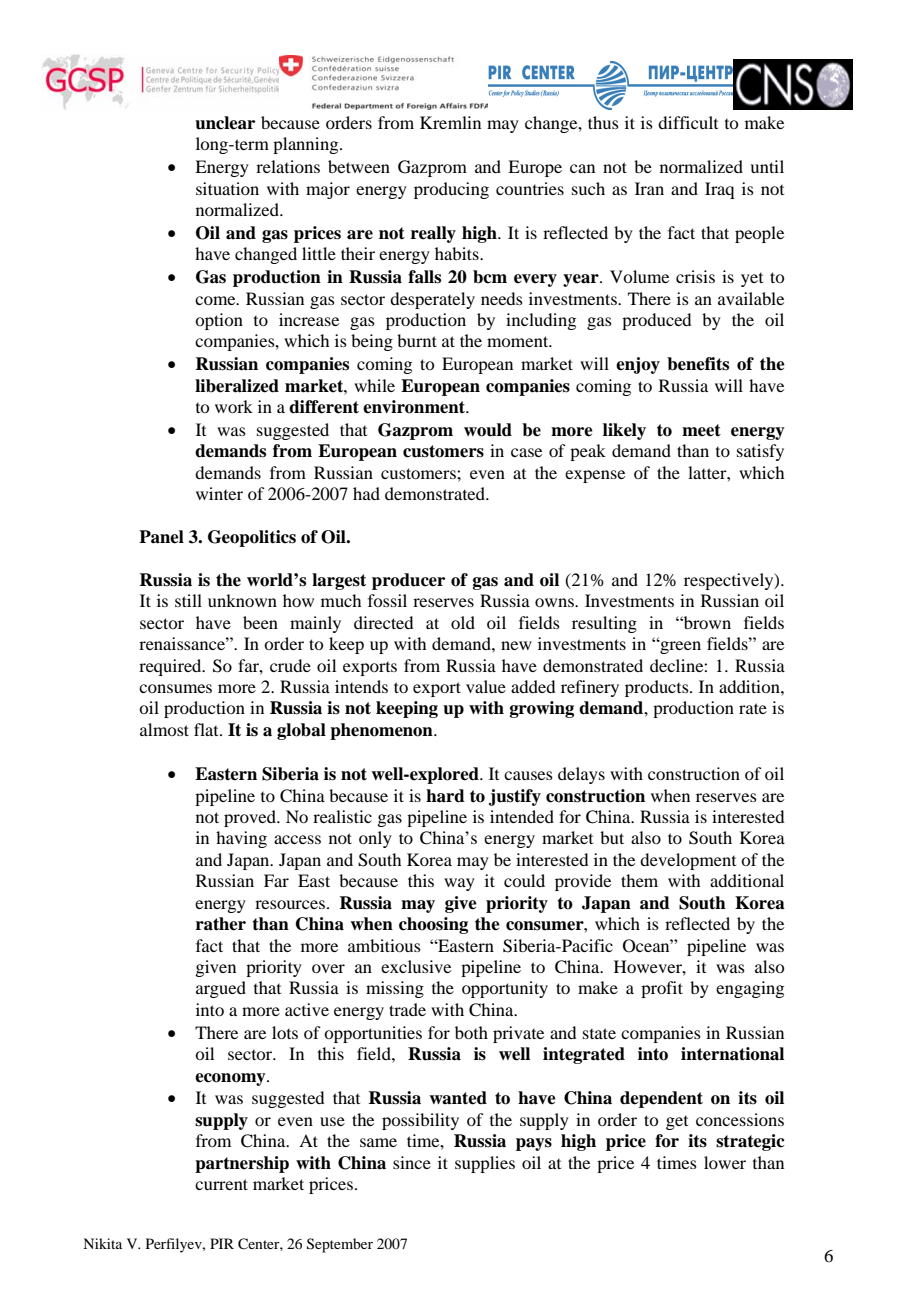 The width and height of the screenshot is (924, 1308). I want to click on having, so click(241, 839).
